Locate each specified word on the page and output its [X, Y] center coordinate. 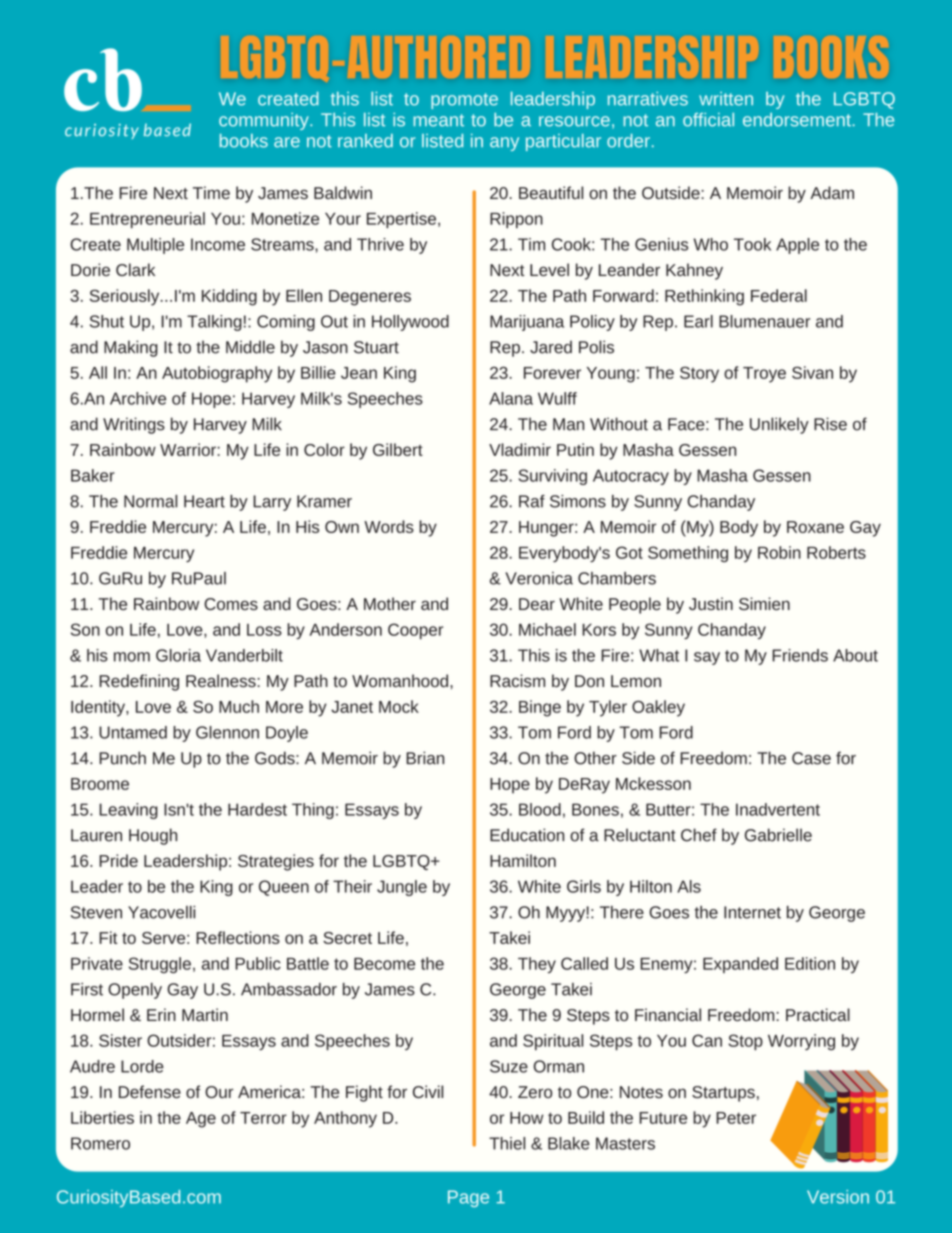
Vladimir [520, 449]
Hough [153, 836]
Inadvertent [778, 809]
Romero [100, 1143]
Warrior [188, 449]
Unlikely [779, 425]
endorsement [797, 120]
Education [527, 835]
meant [438, 120]
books [244, 141]
